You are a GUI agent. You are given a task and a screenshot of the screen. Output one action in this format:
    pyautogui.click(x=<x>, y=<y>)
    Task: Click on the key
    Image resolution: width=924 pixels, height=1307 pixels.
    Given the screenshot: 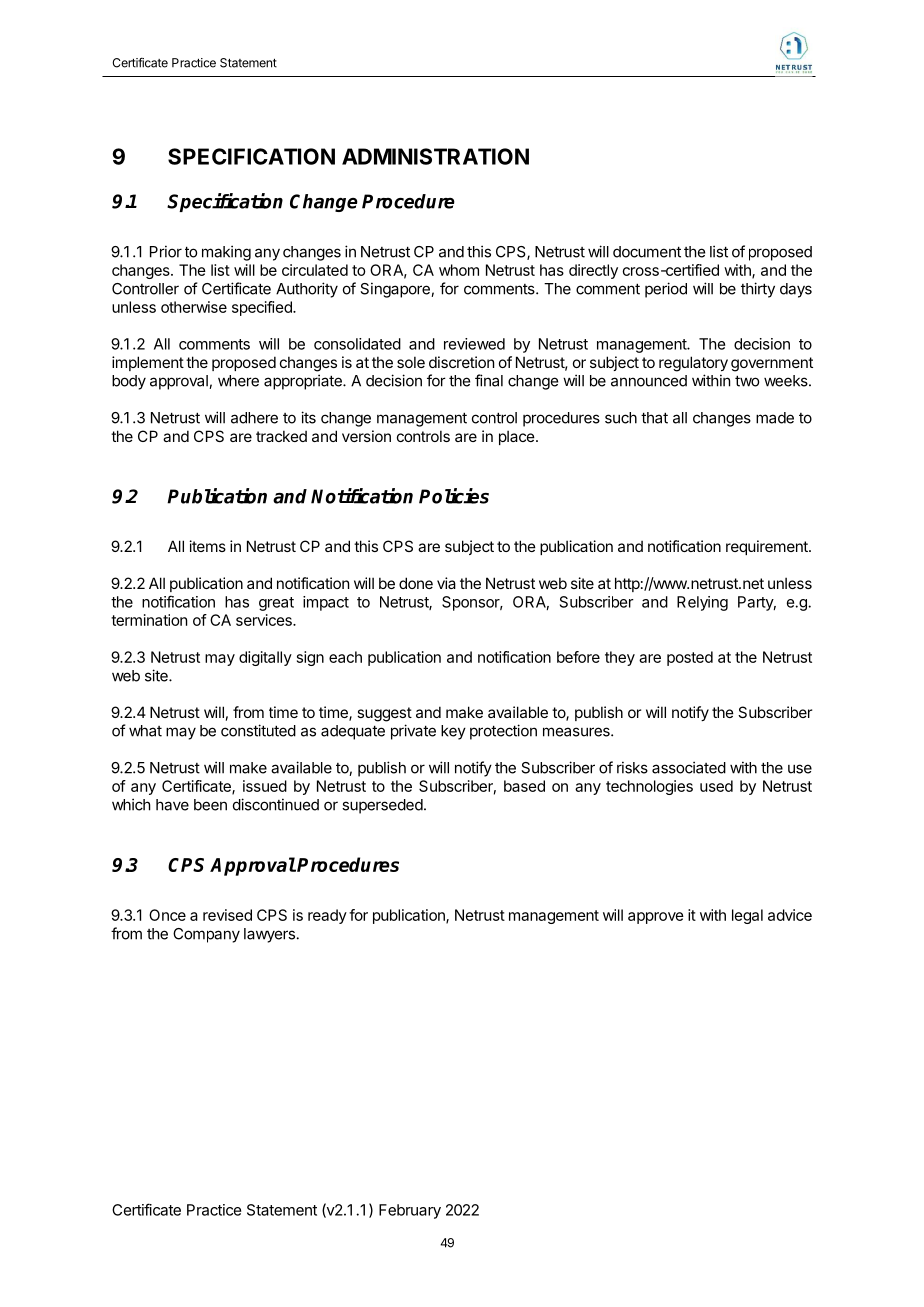 What is the action you would take?
    pyautogui.click(x=453, y=732)
